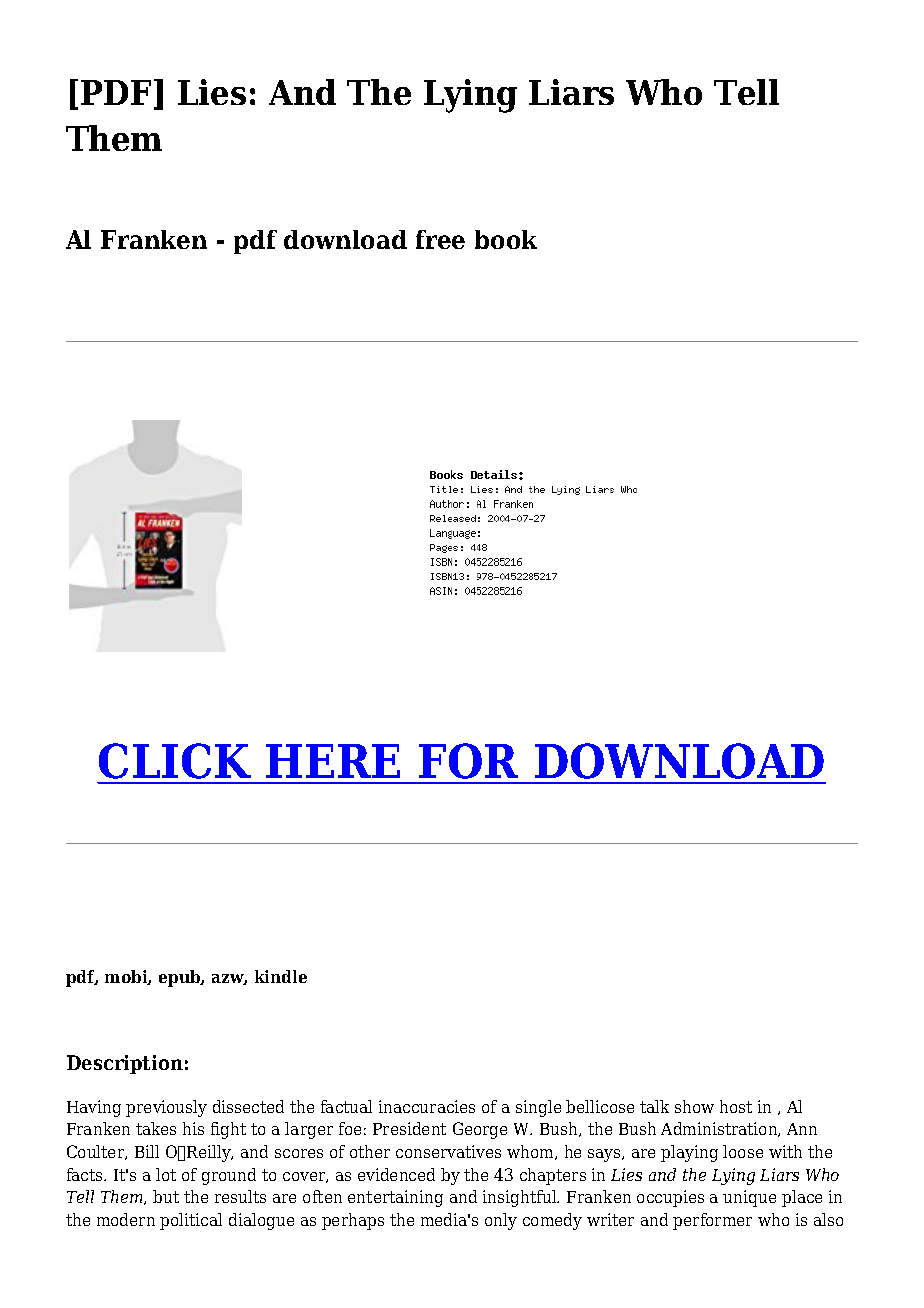  What do you see at coordinates (248, 1106) in the page?
I see `dissected` at bounding box center [248, 1106].
